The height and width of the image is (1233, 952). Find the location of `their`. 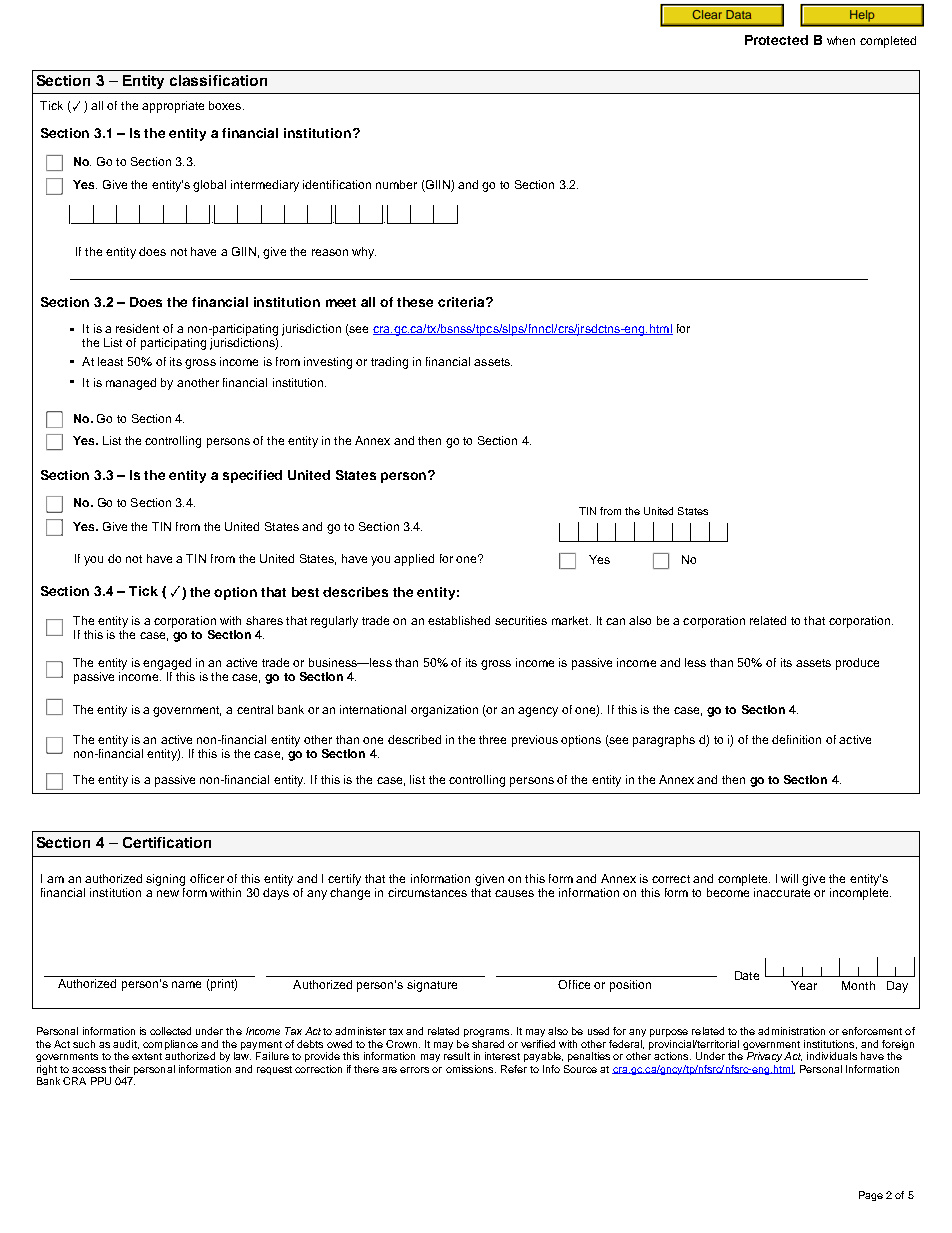

their is located at coordinates (119, 1069).
